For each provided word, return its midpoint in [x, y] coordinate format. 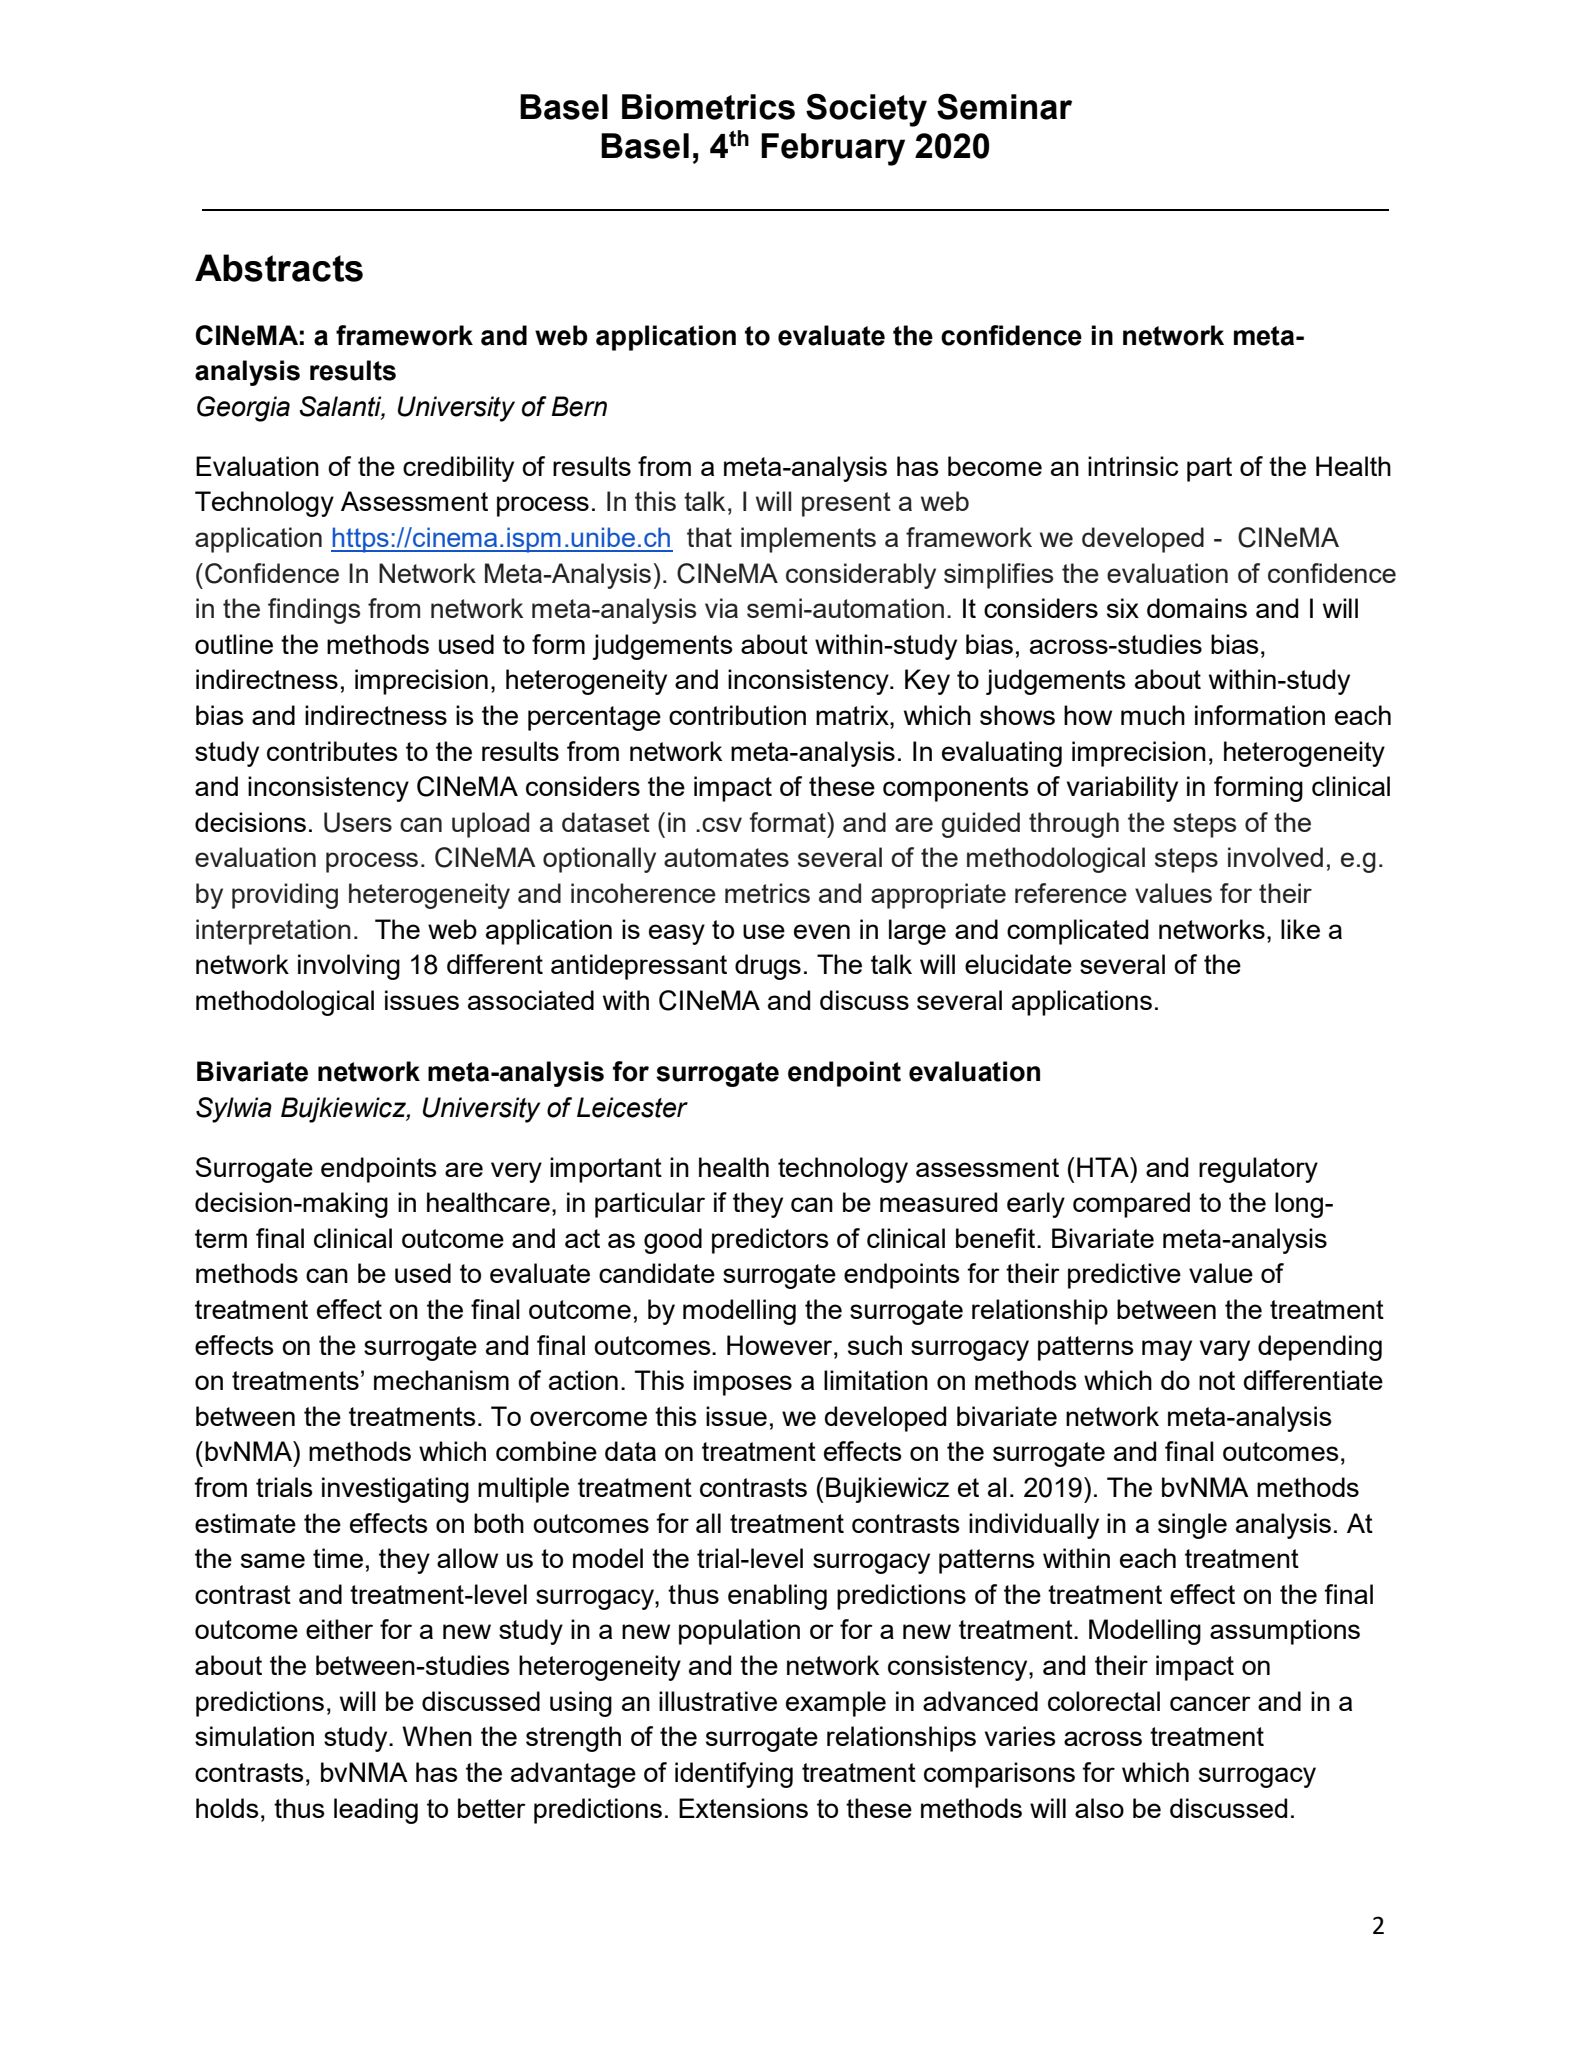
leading [376, 1811]
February [833, 149]
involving [349, 967]
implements [808, 540]
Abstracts [279, 268]
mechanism [441, 1380]
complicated [1077, 932]
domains [1197, 608]
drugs [768, 967]
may [1167, 1350]
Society [866, 110]
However [781, 1345]
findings [314, 611]
